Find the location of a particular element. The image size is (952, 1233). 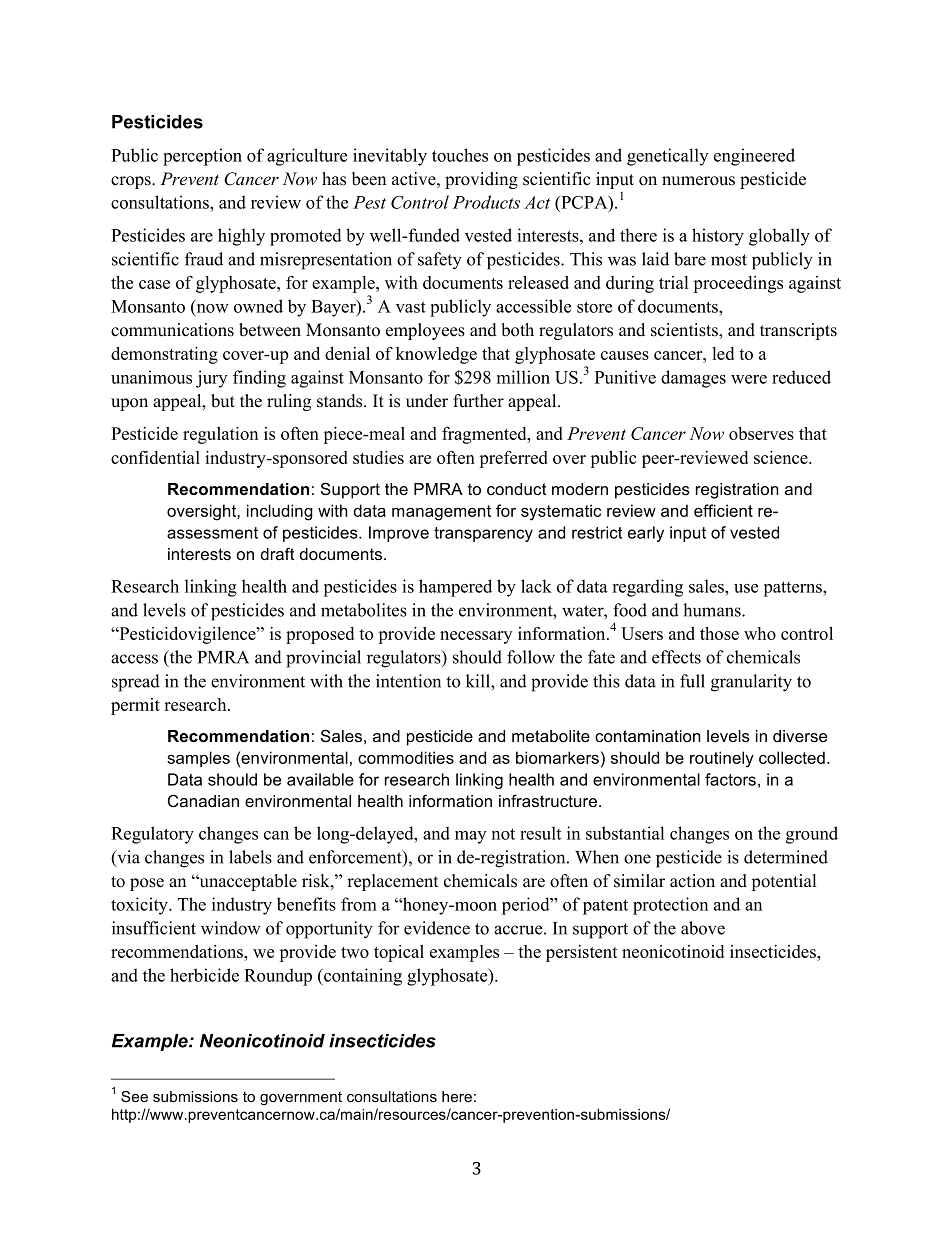

may is located at coordinates (470, 837).
